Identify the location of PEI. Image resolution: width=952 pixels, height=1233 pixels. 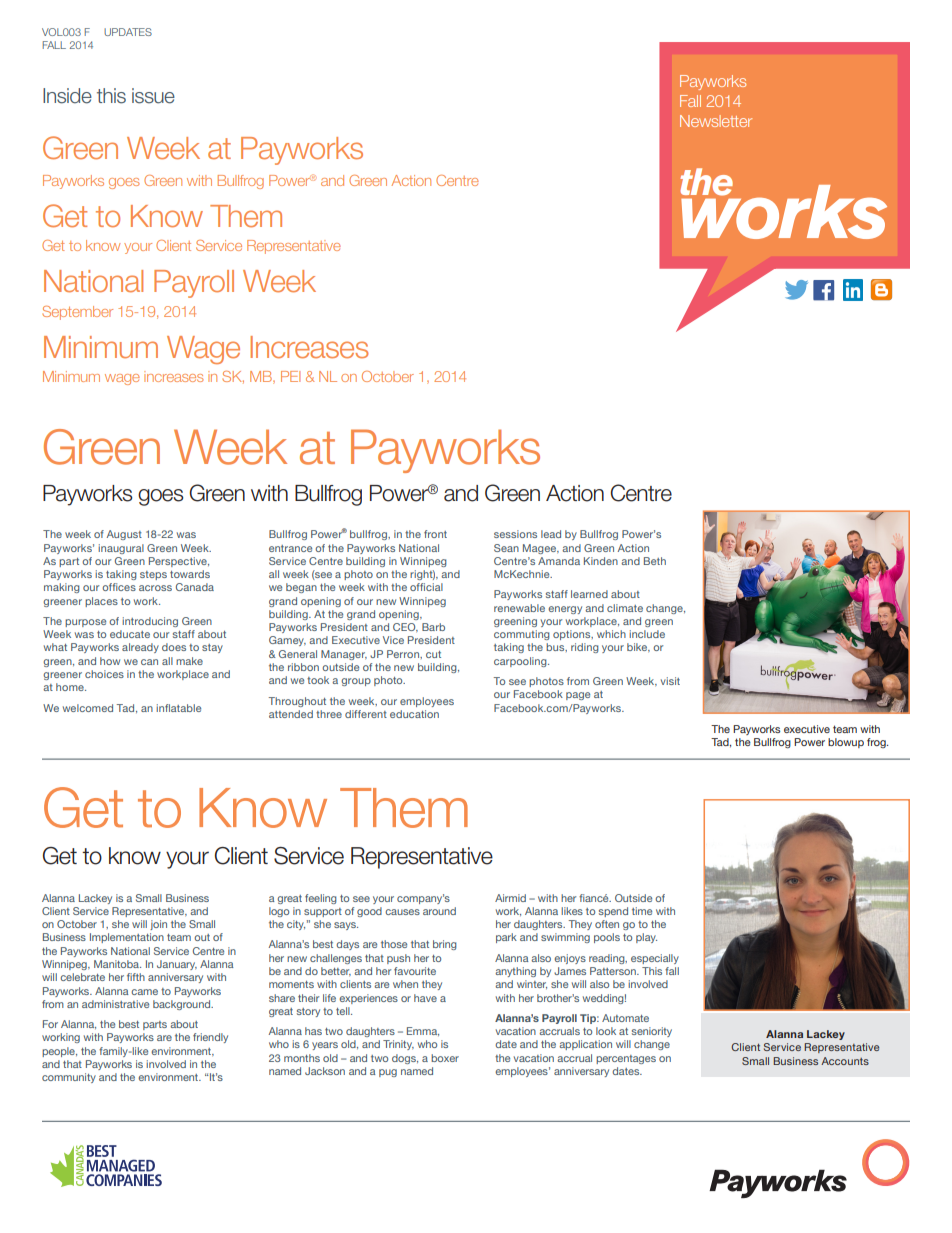
(290, 376).
